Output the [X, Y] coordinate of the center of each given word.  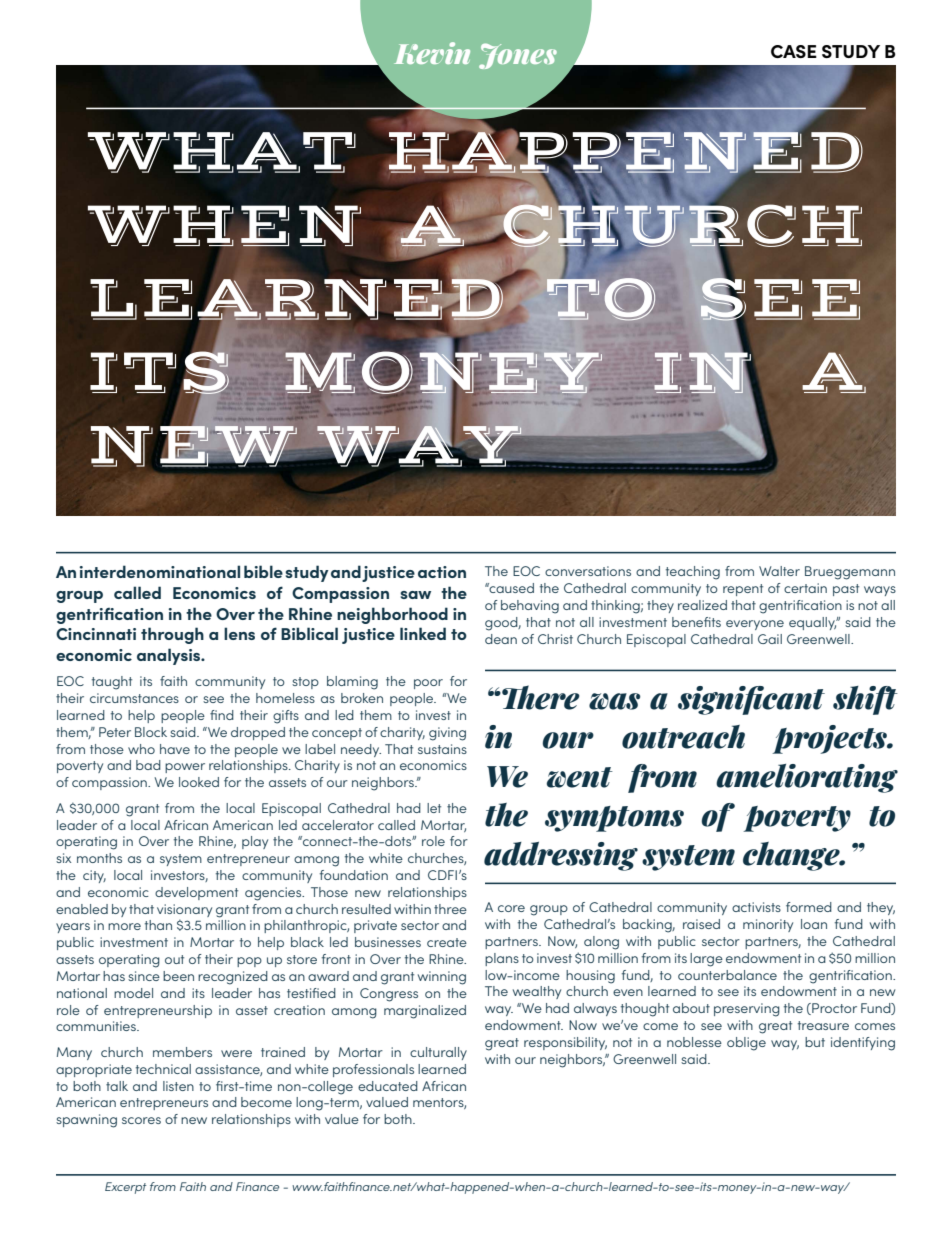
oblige [746, 1044]
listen [178, 1086]
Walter [779, 571]
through [172, 635]
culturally [438, 1053]
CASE [794, 51]
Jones [518, 56]
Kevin [432, 53]
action [442, 572]
